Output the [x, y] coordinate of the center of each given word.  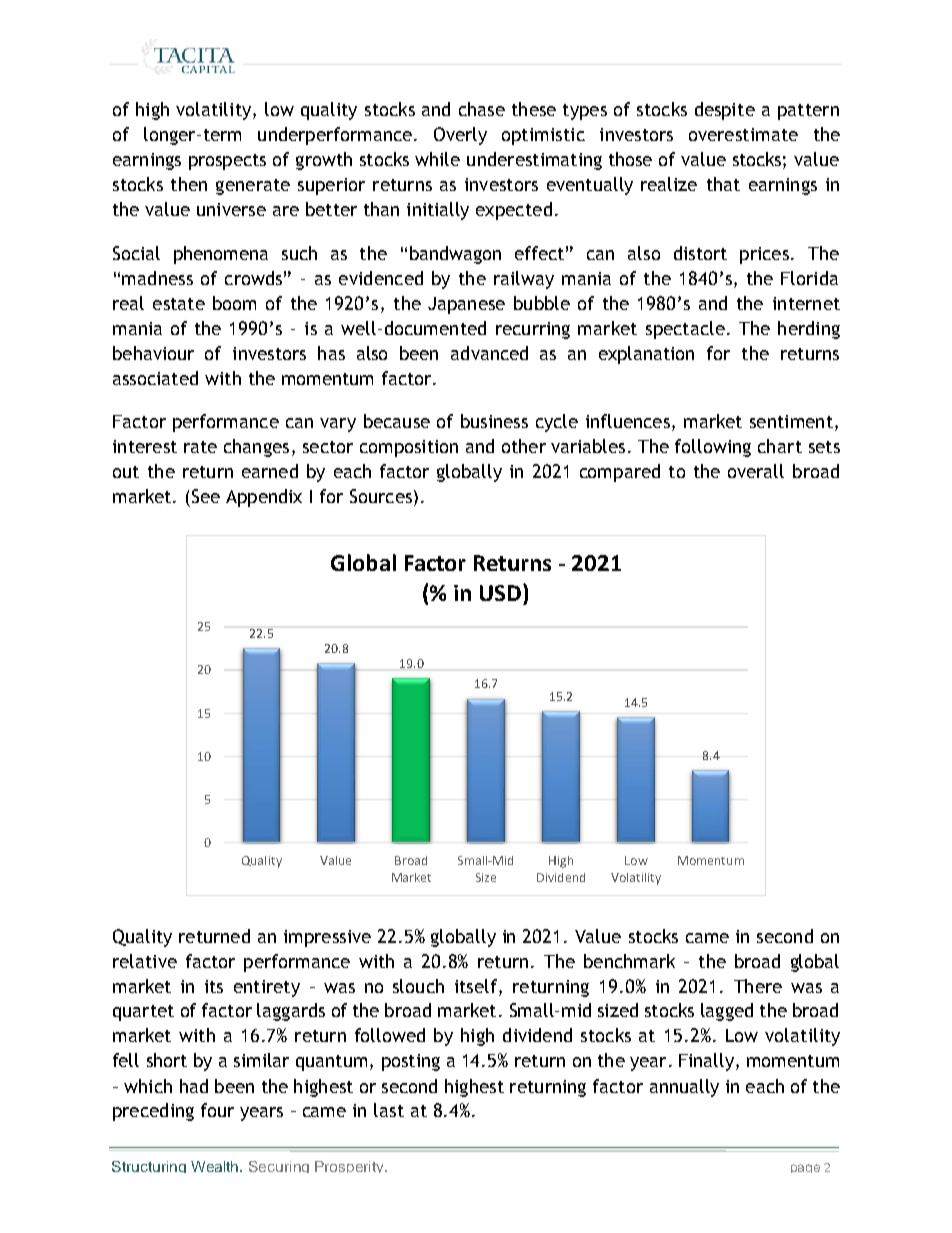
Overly [460, 136]
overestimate [743, 134]
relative [145, 961]
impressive [327, 938]
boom [234, 303]
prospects [227, 162]
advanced [489, 353]
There [758, 986]
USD [502, 592]
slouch [418, 986]
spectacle [685, 330]
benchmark [629, 961]
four [217, 1110]
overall [756, 471]
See [206, 496]
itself [477, 986]
